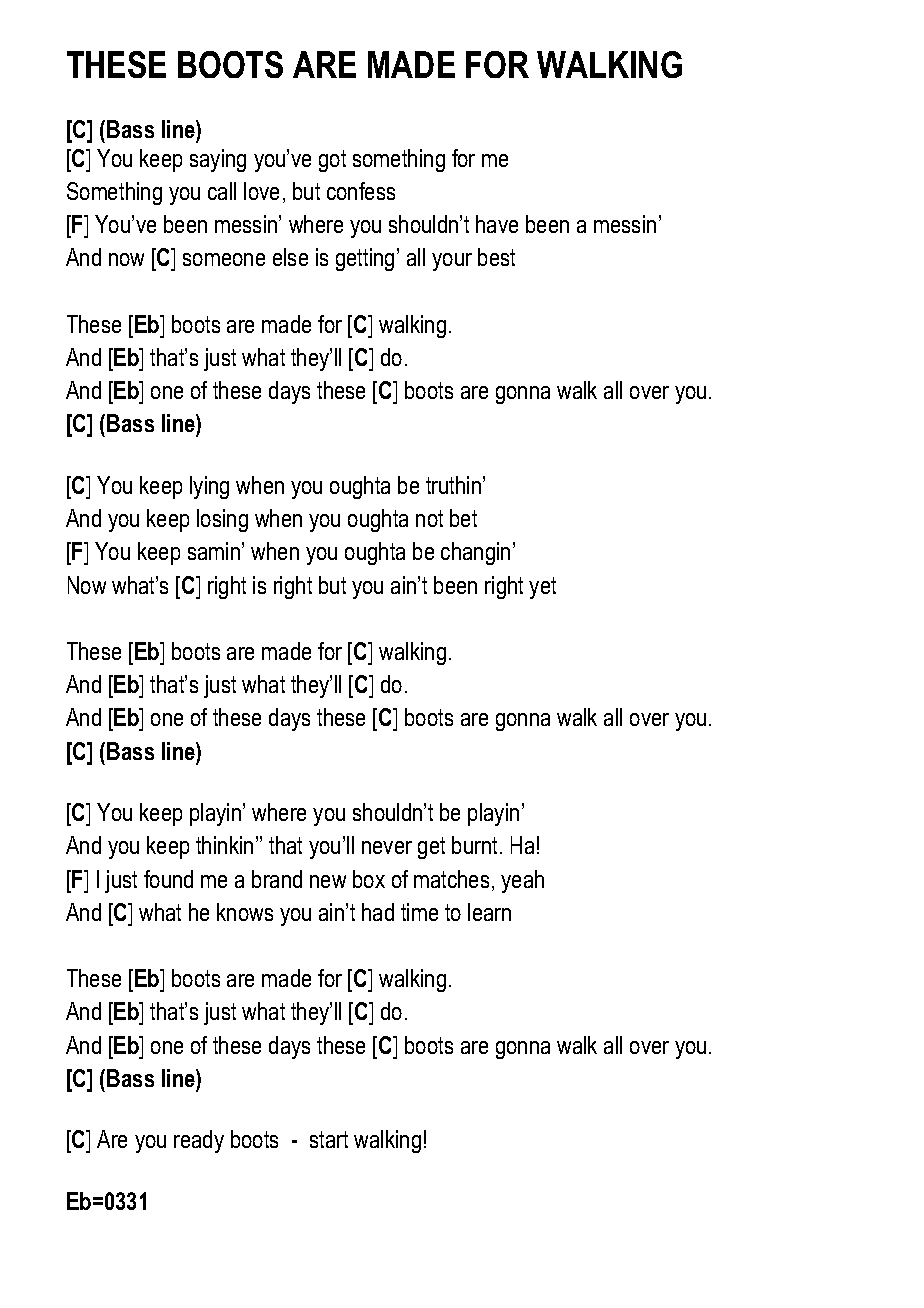  I want to click on bet, so click(463, 518).
